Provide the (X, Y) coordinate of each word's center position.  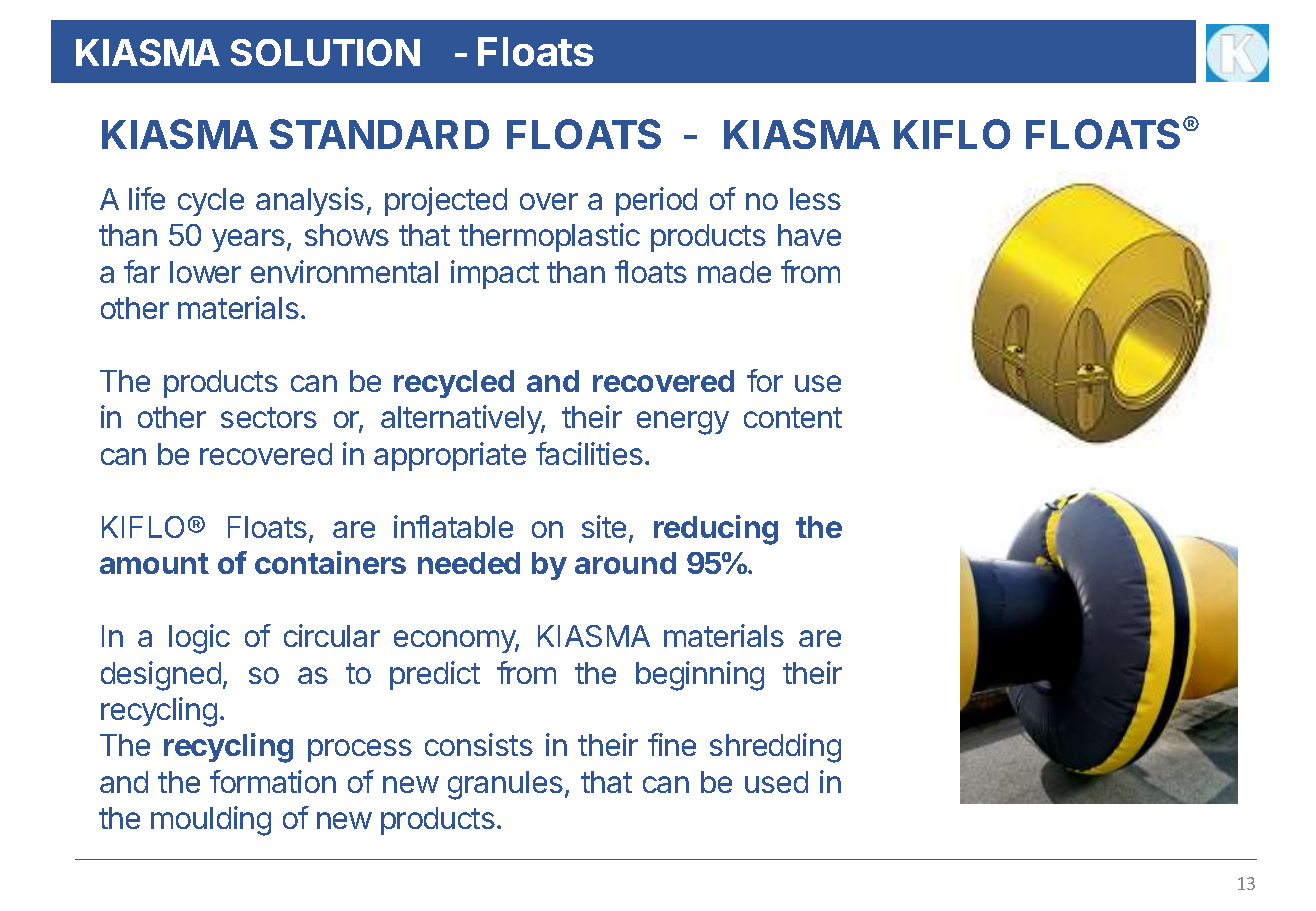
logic (199, 639)
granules (505, 785)
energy (683, 423)
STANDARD (379, 134)
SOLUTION (325, 52)
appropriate (450, 456)
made (734, 272)
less (815, 199)
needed (469, 563)
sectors (269, 417)
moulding (211, 821)
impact (495, 274)
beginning (700, 676)
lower (205, 272)
